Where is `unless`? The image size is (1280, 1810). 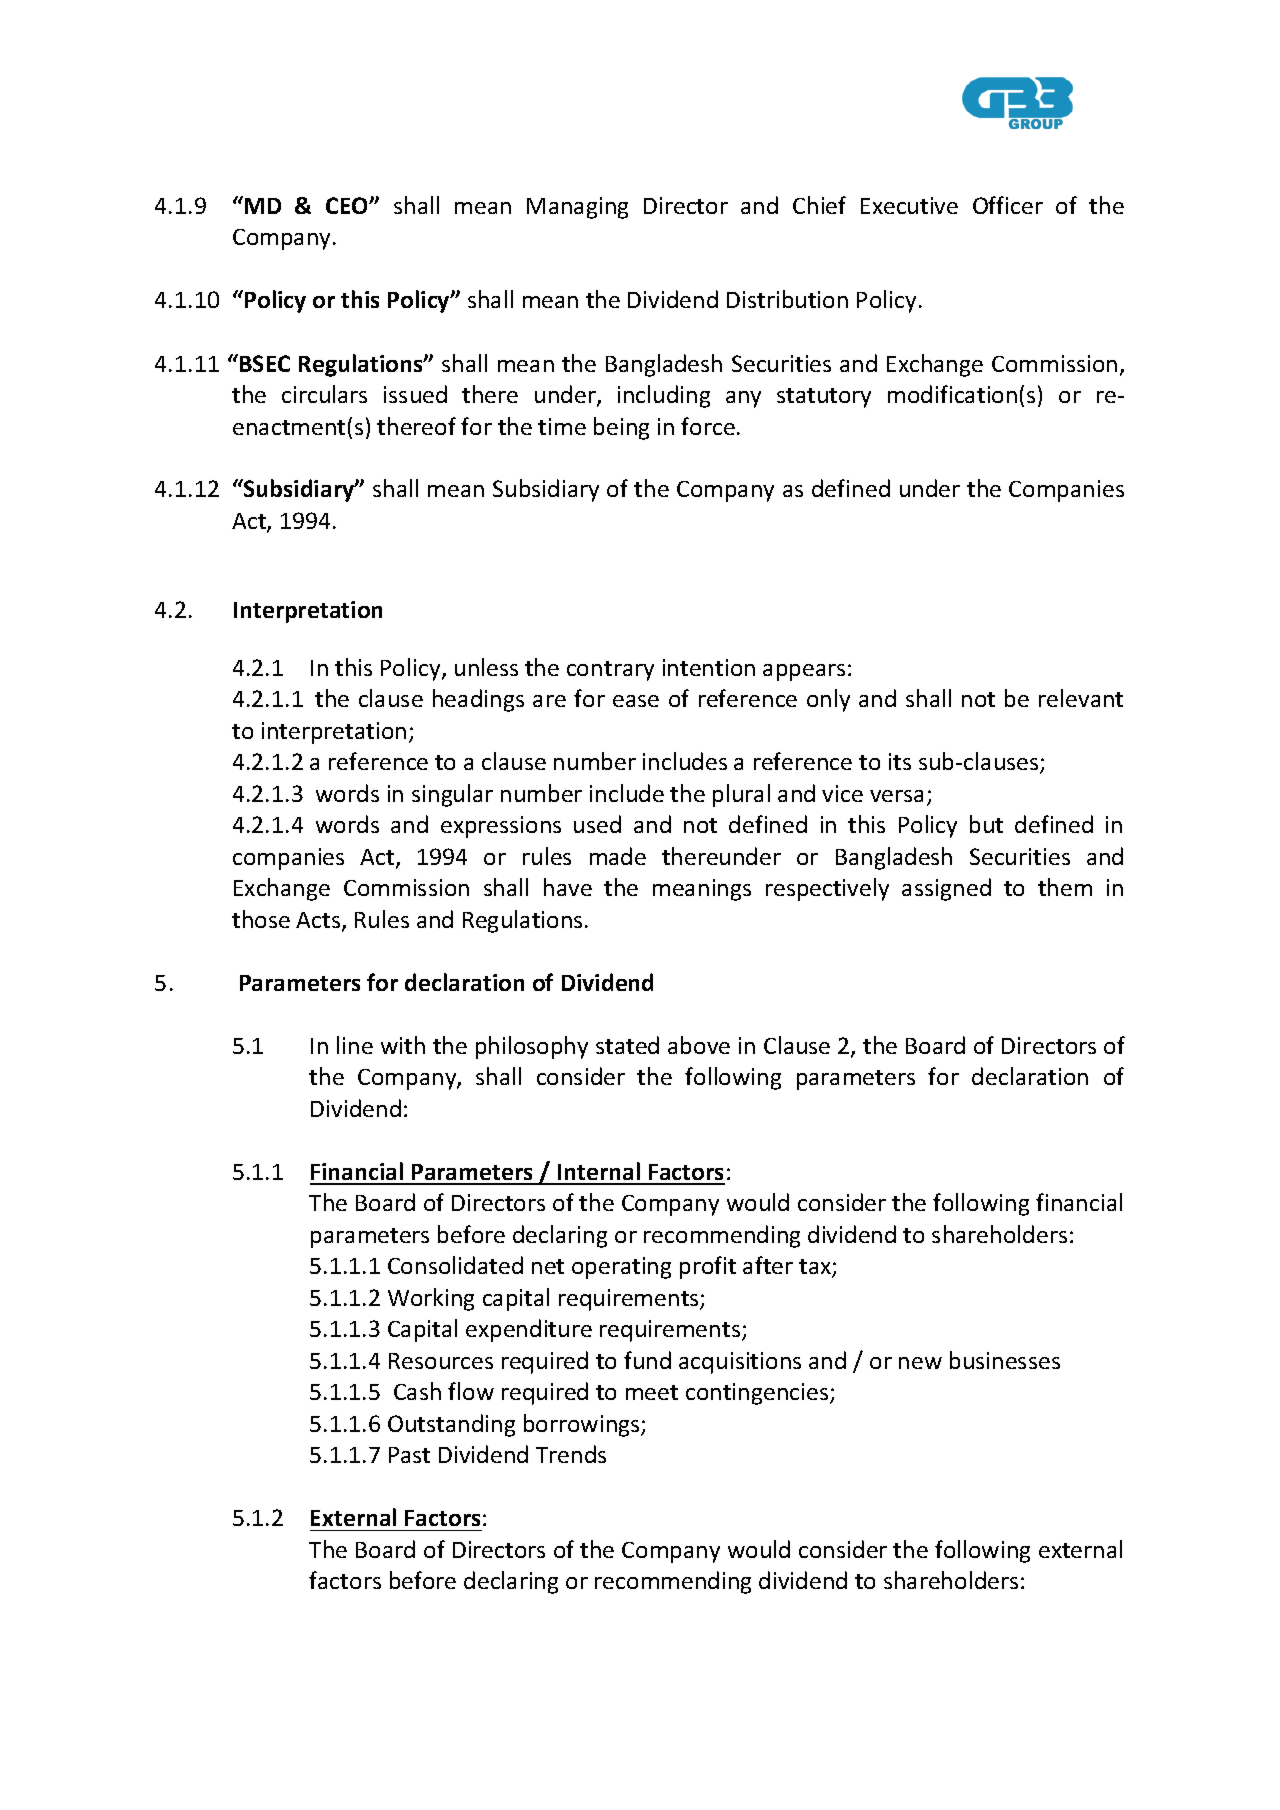
unless is located at coordinates (486, 667).
